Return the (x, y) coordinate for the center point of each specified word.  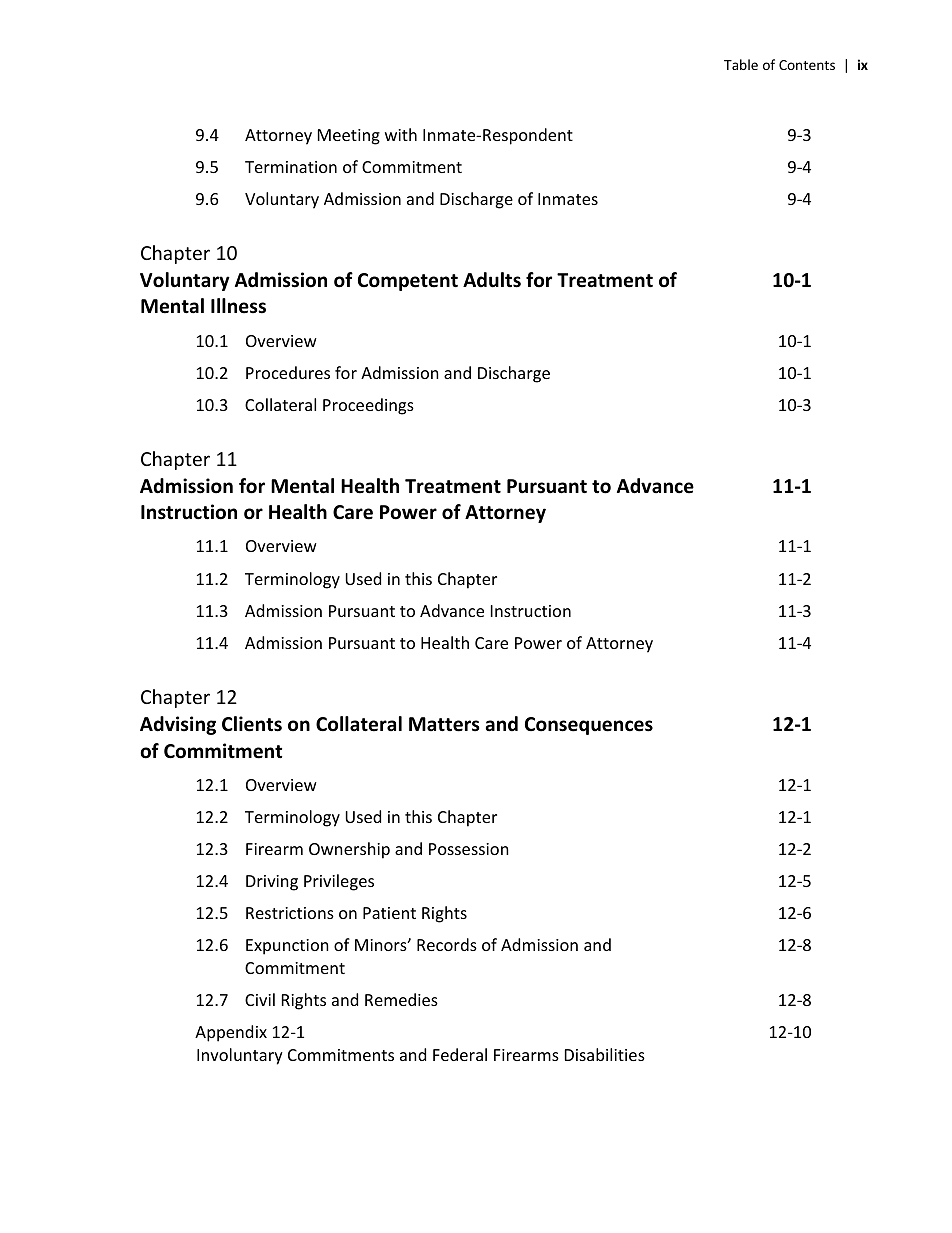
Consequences (589, 726)
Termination (291, 167)
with (401, 134)
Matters (444, 724)
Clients (252, 724)
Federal (460, 1054)
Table (741, 64)
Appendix (231, 1033)
